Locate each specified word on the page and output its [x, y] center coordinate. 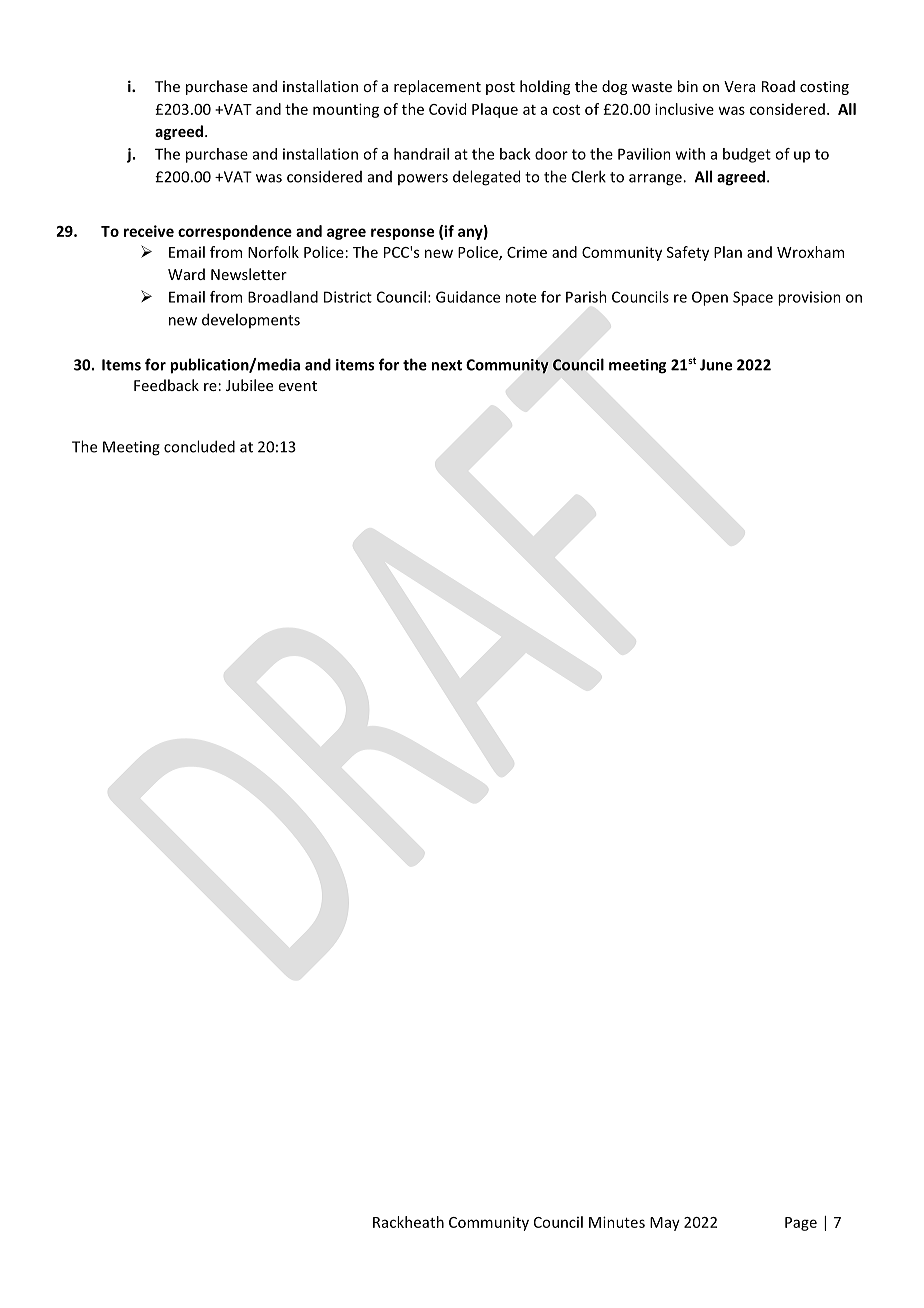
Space [753, 298]
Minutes [617, 1222]
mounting [346, 110]
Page [801, 1224]
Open [710, 298]
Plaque [495, 110]
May [665, 1224]
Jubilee [249, 385]
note [521, 298]
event [298, 386]
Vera [739, 86]
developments [251, 320]
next [446, 365]
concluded [199, 446]
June [716, 365]
